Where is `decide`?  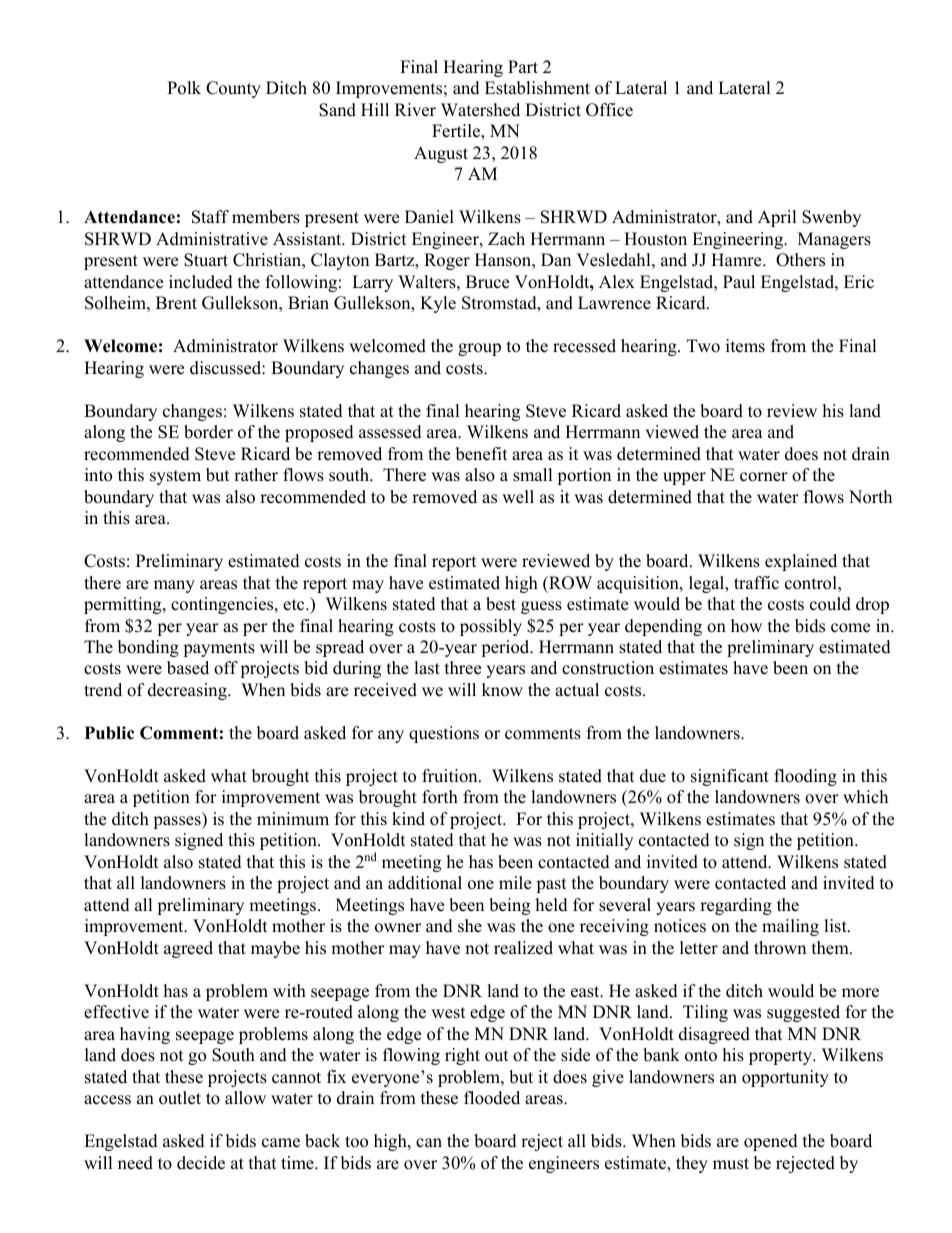
decide is located at coordinates (201, 1163).
